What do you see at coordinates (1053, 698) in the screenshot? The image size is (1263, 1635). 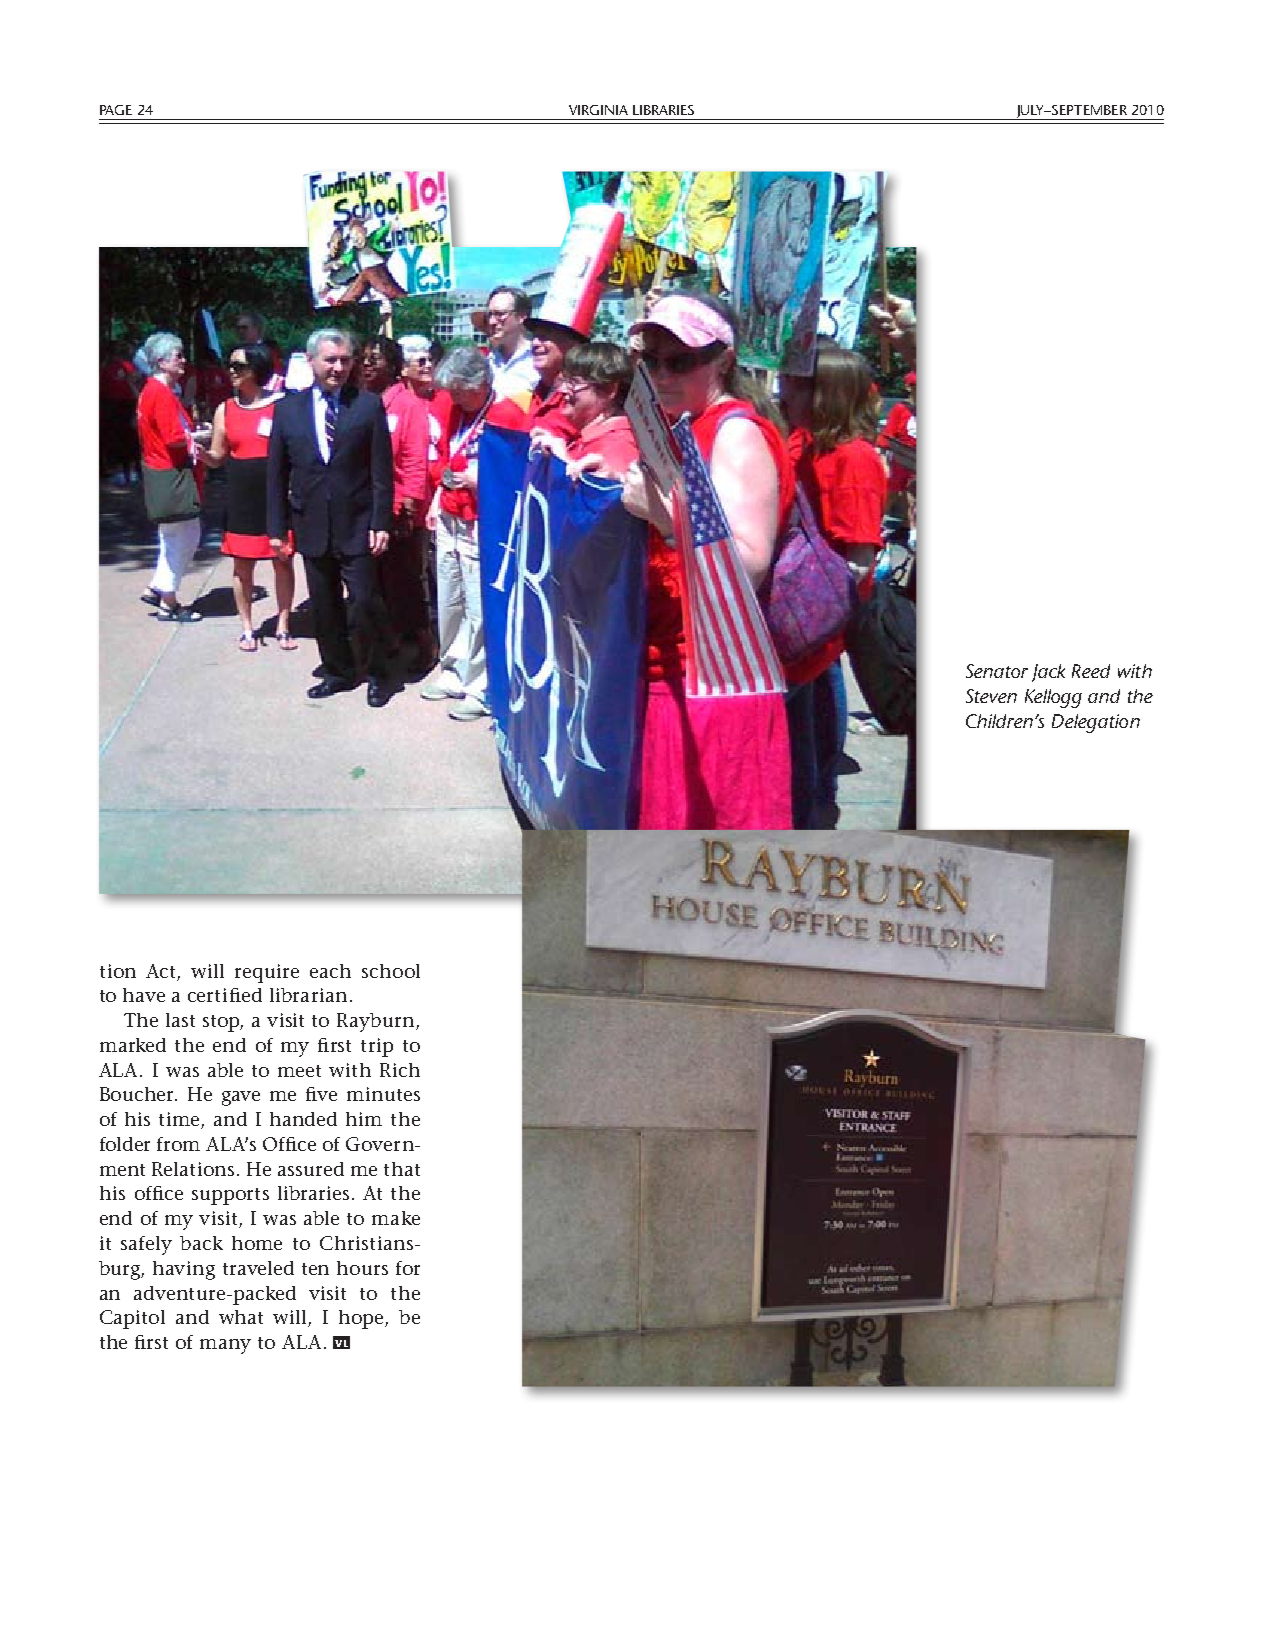 I see `Kellogg` at bounding box center [1053, 698].
